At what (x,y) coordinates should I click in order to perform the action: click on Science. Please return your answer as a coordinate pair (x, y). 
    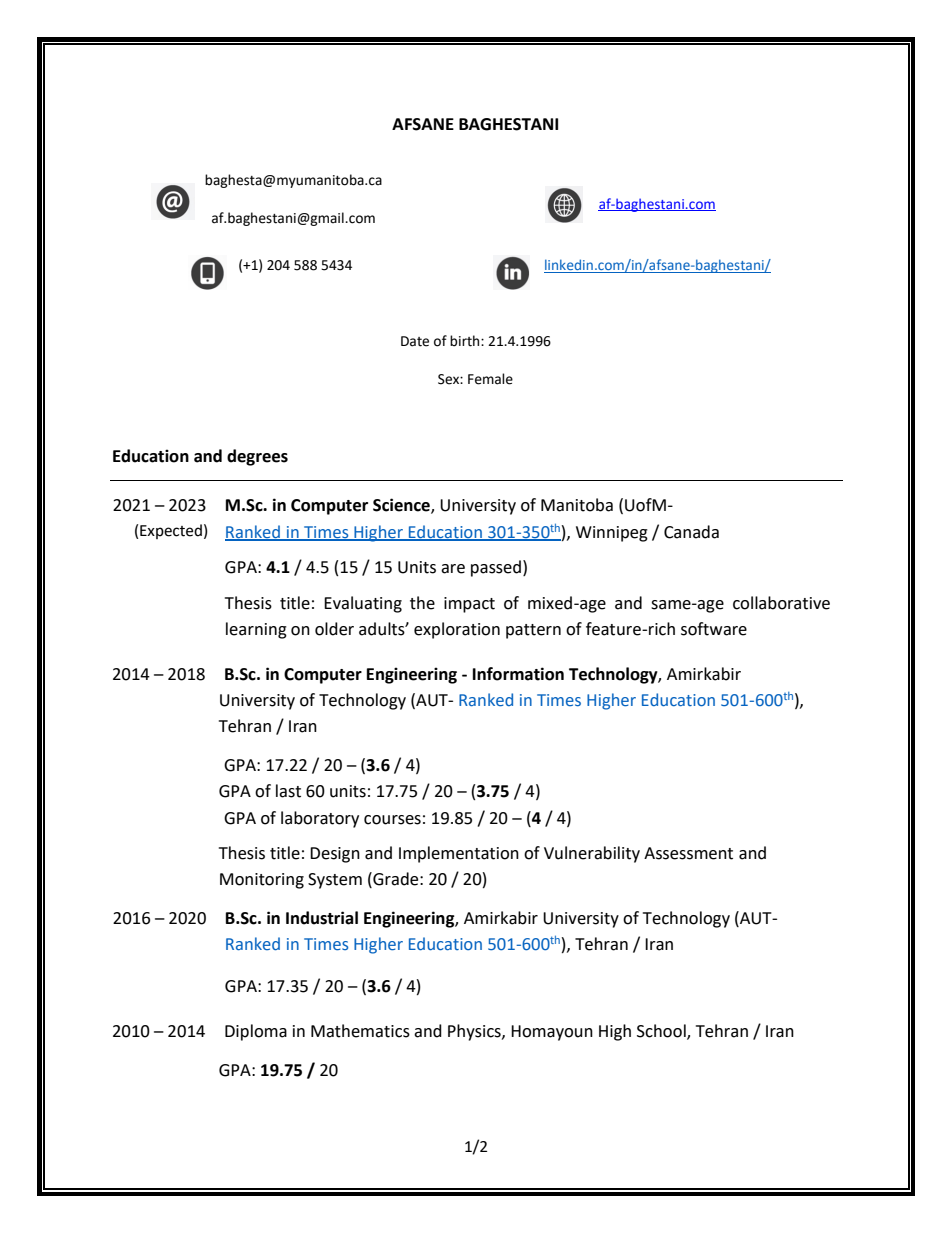
    Looking at the image, I should click on (402, 506).
